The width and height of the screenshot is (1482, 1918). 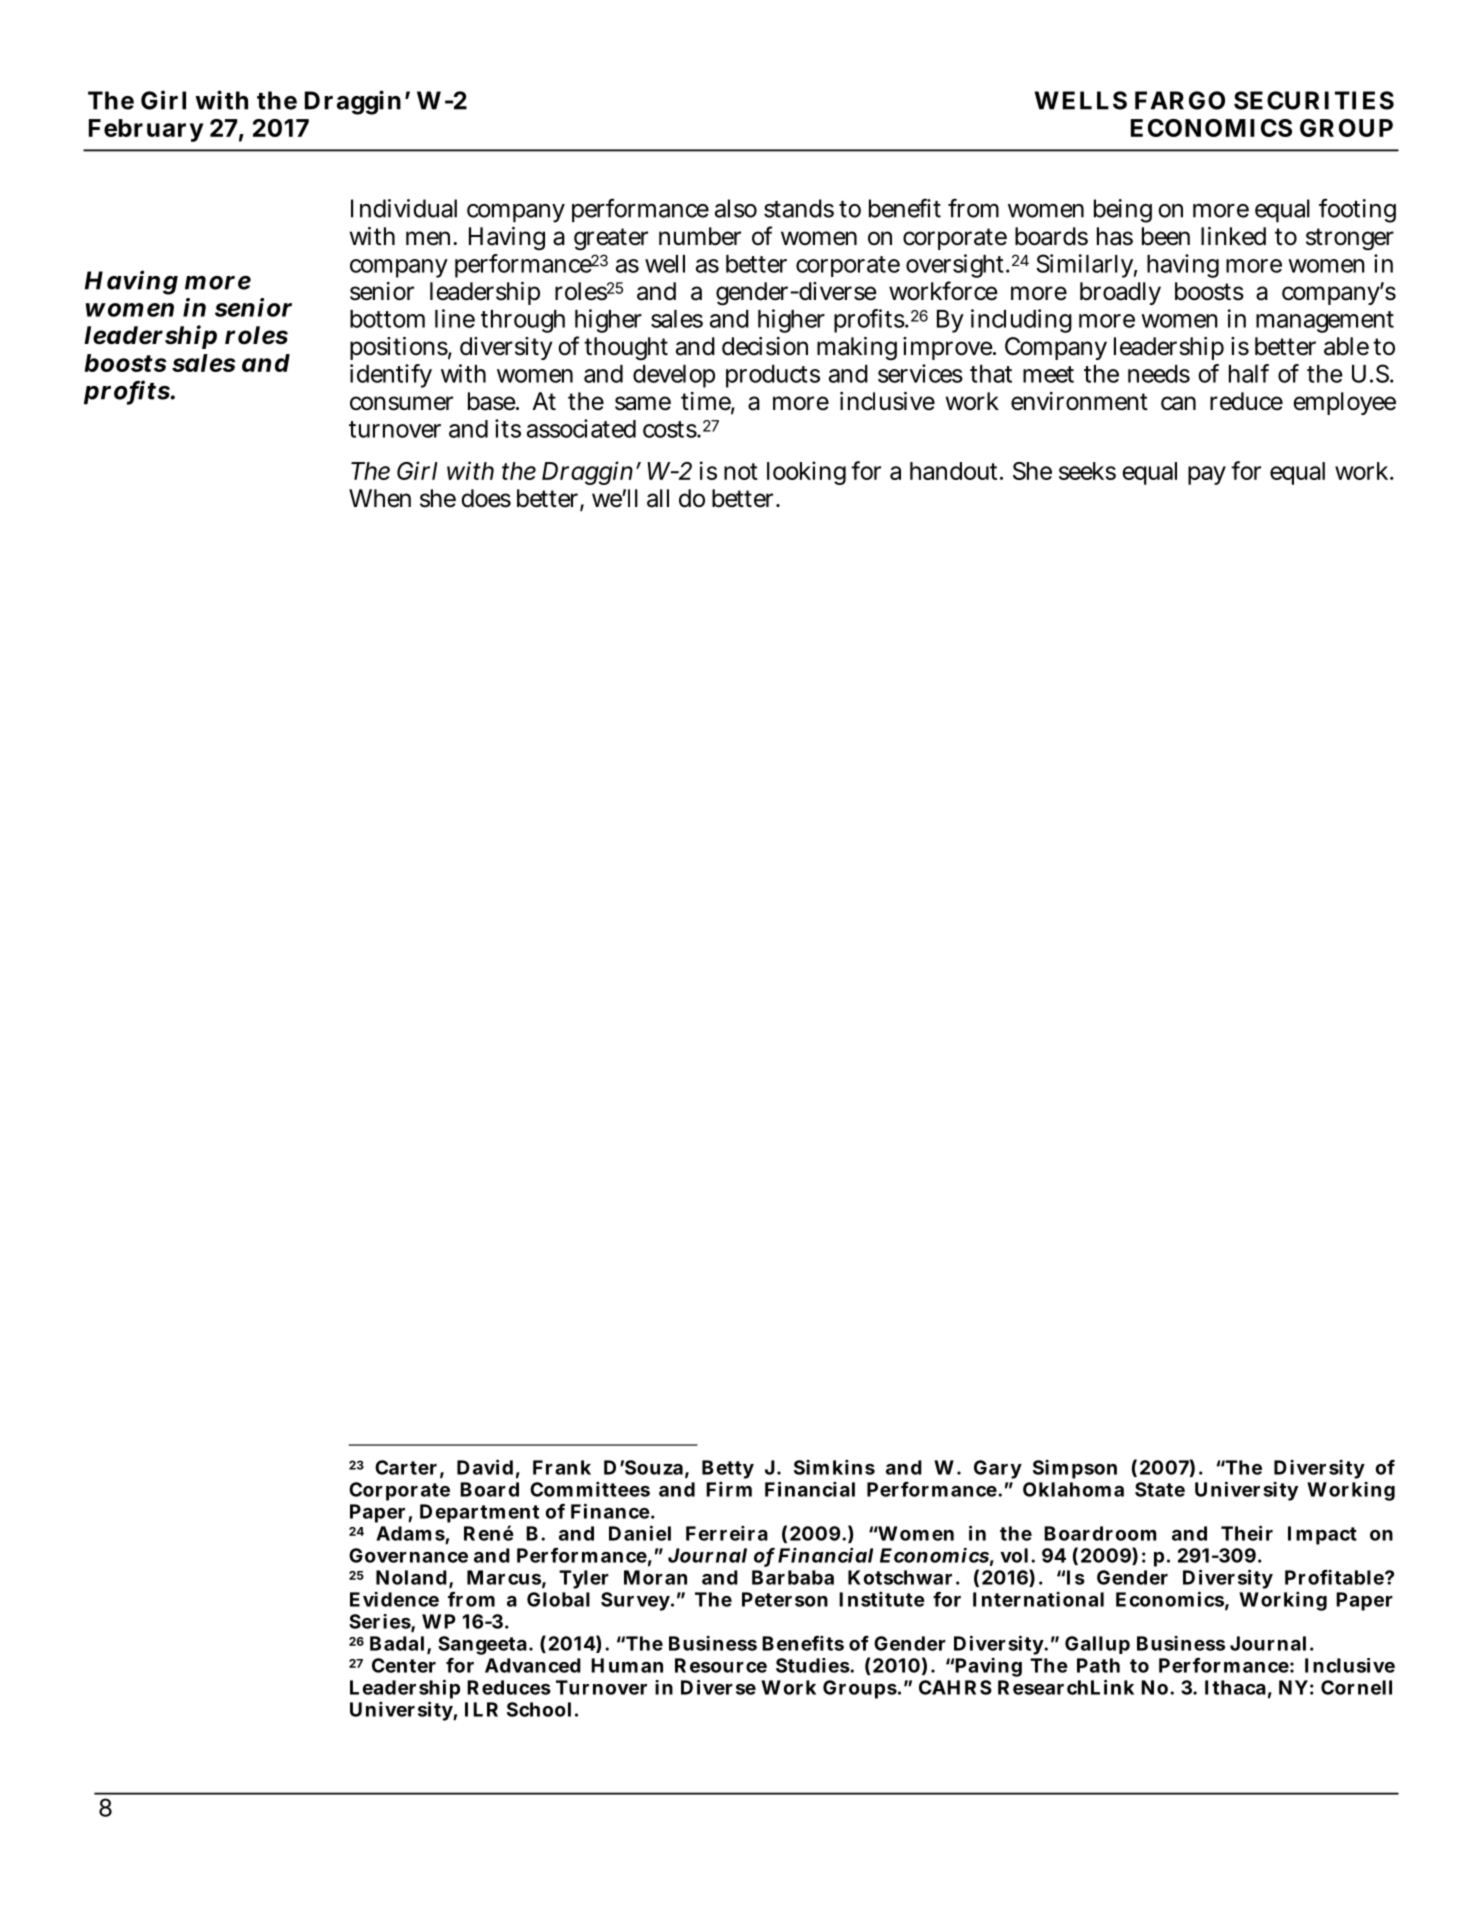 What do you see at coordinates (741, 471) in the screenshot?
I see `not` at bounding box center [741, 471].
